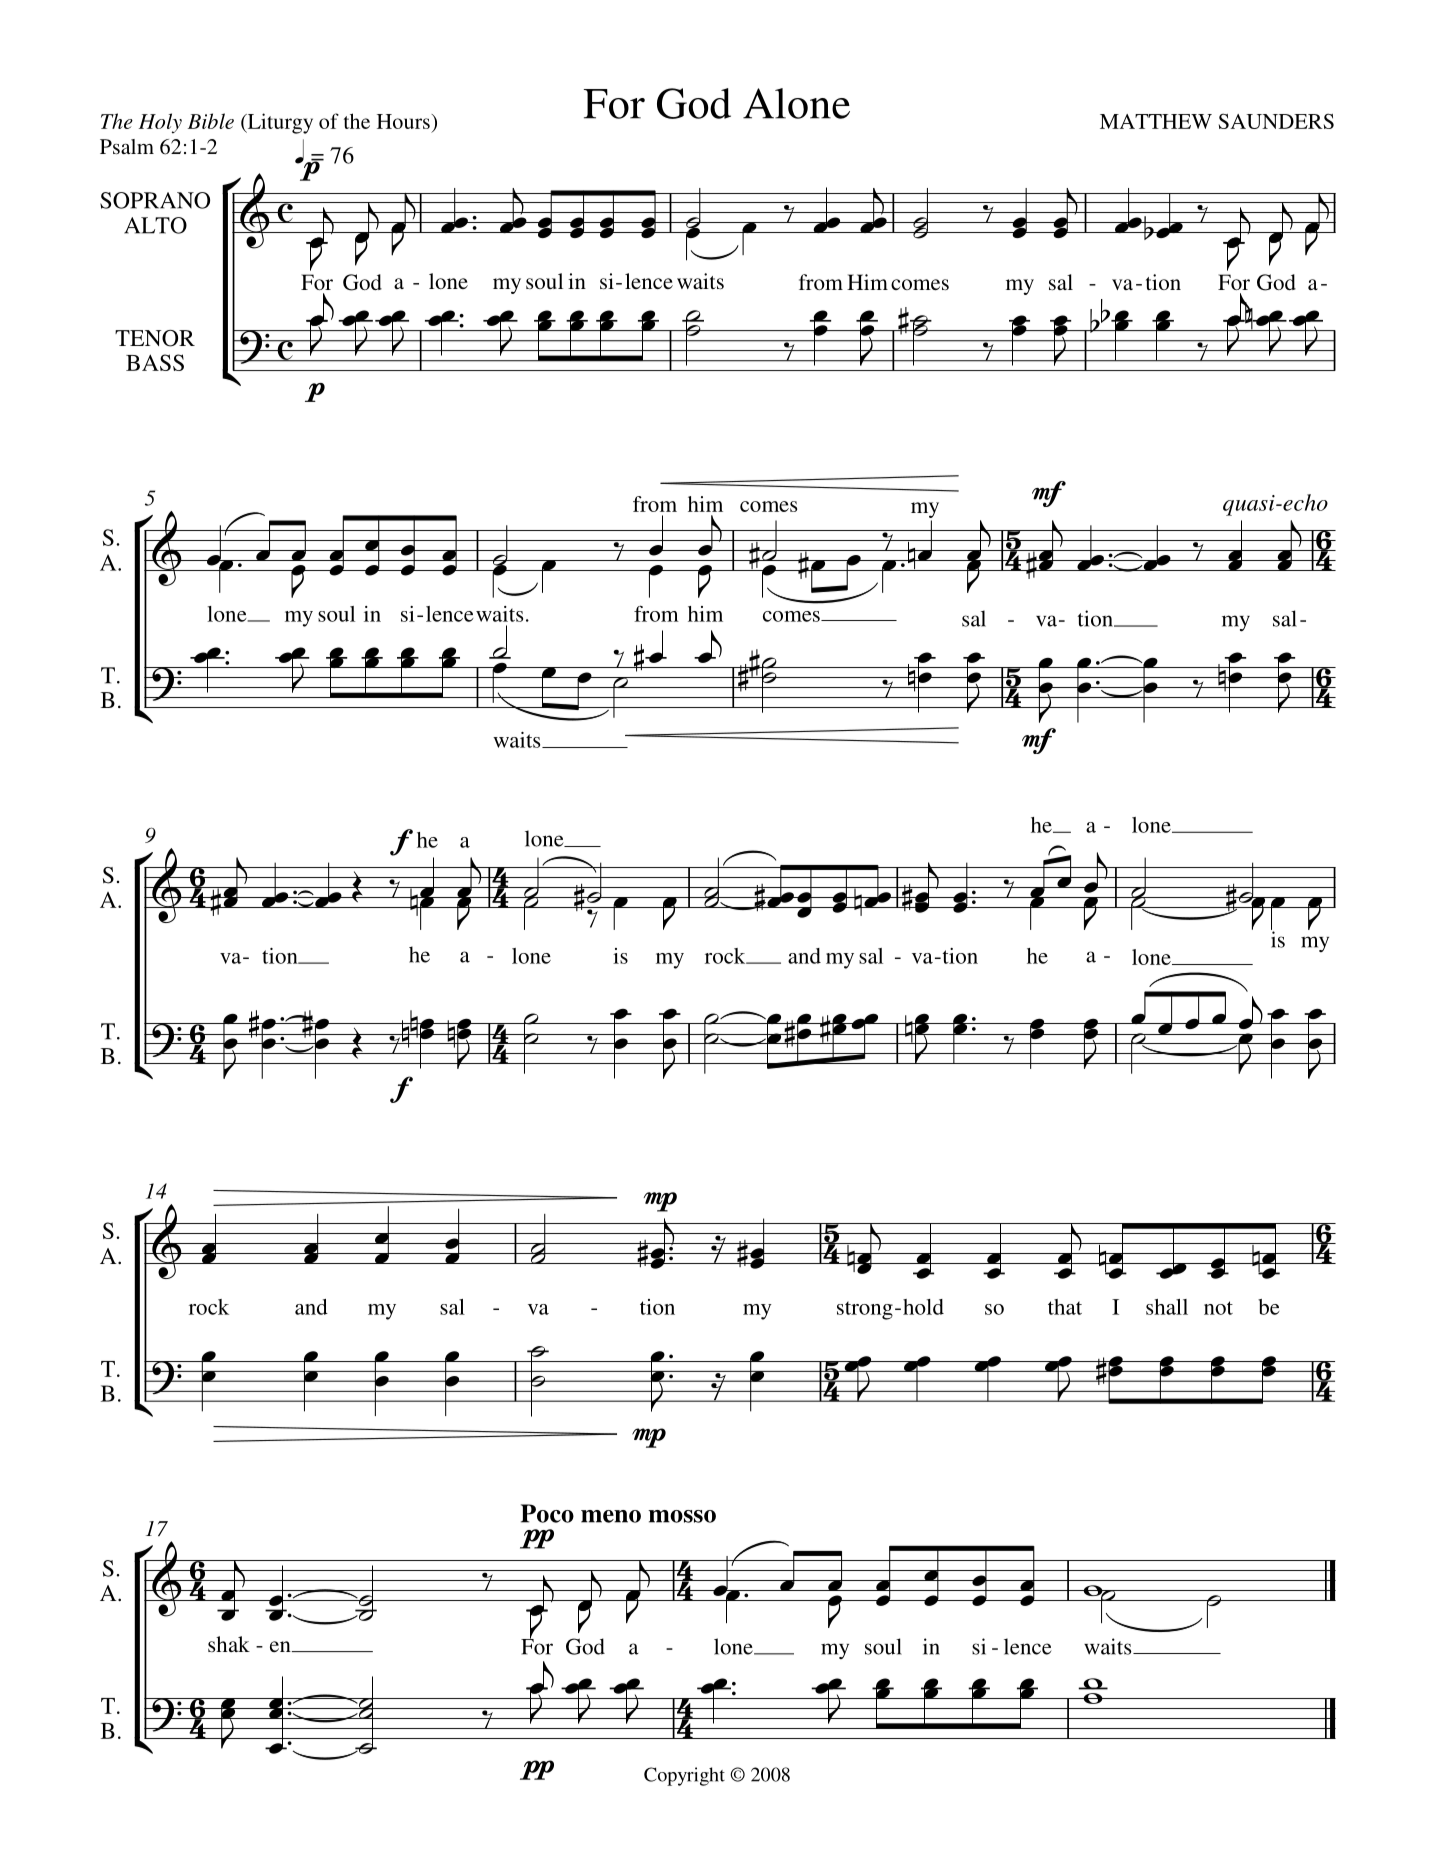  Describe the element at coordinates (923, 1307) in the screenshot. I see `hold` at that location.
